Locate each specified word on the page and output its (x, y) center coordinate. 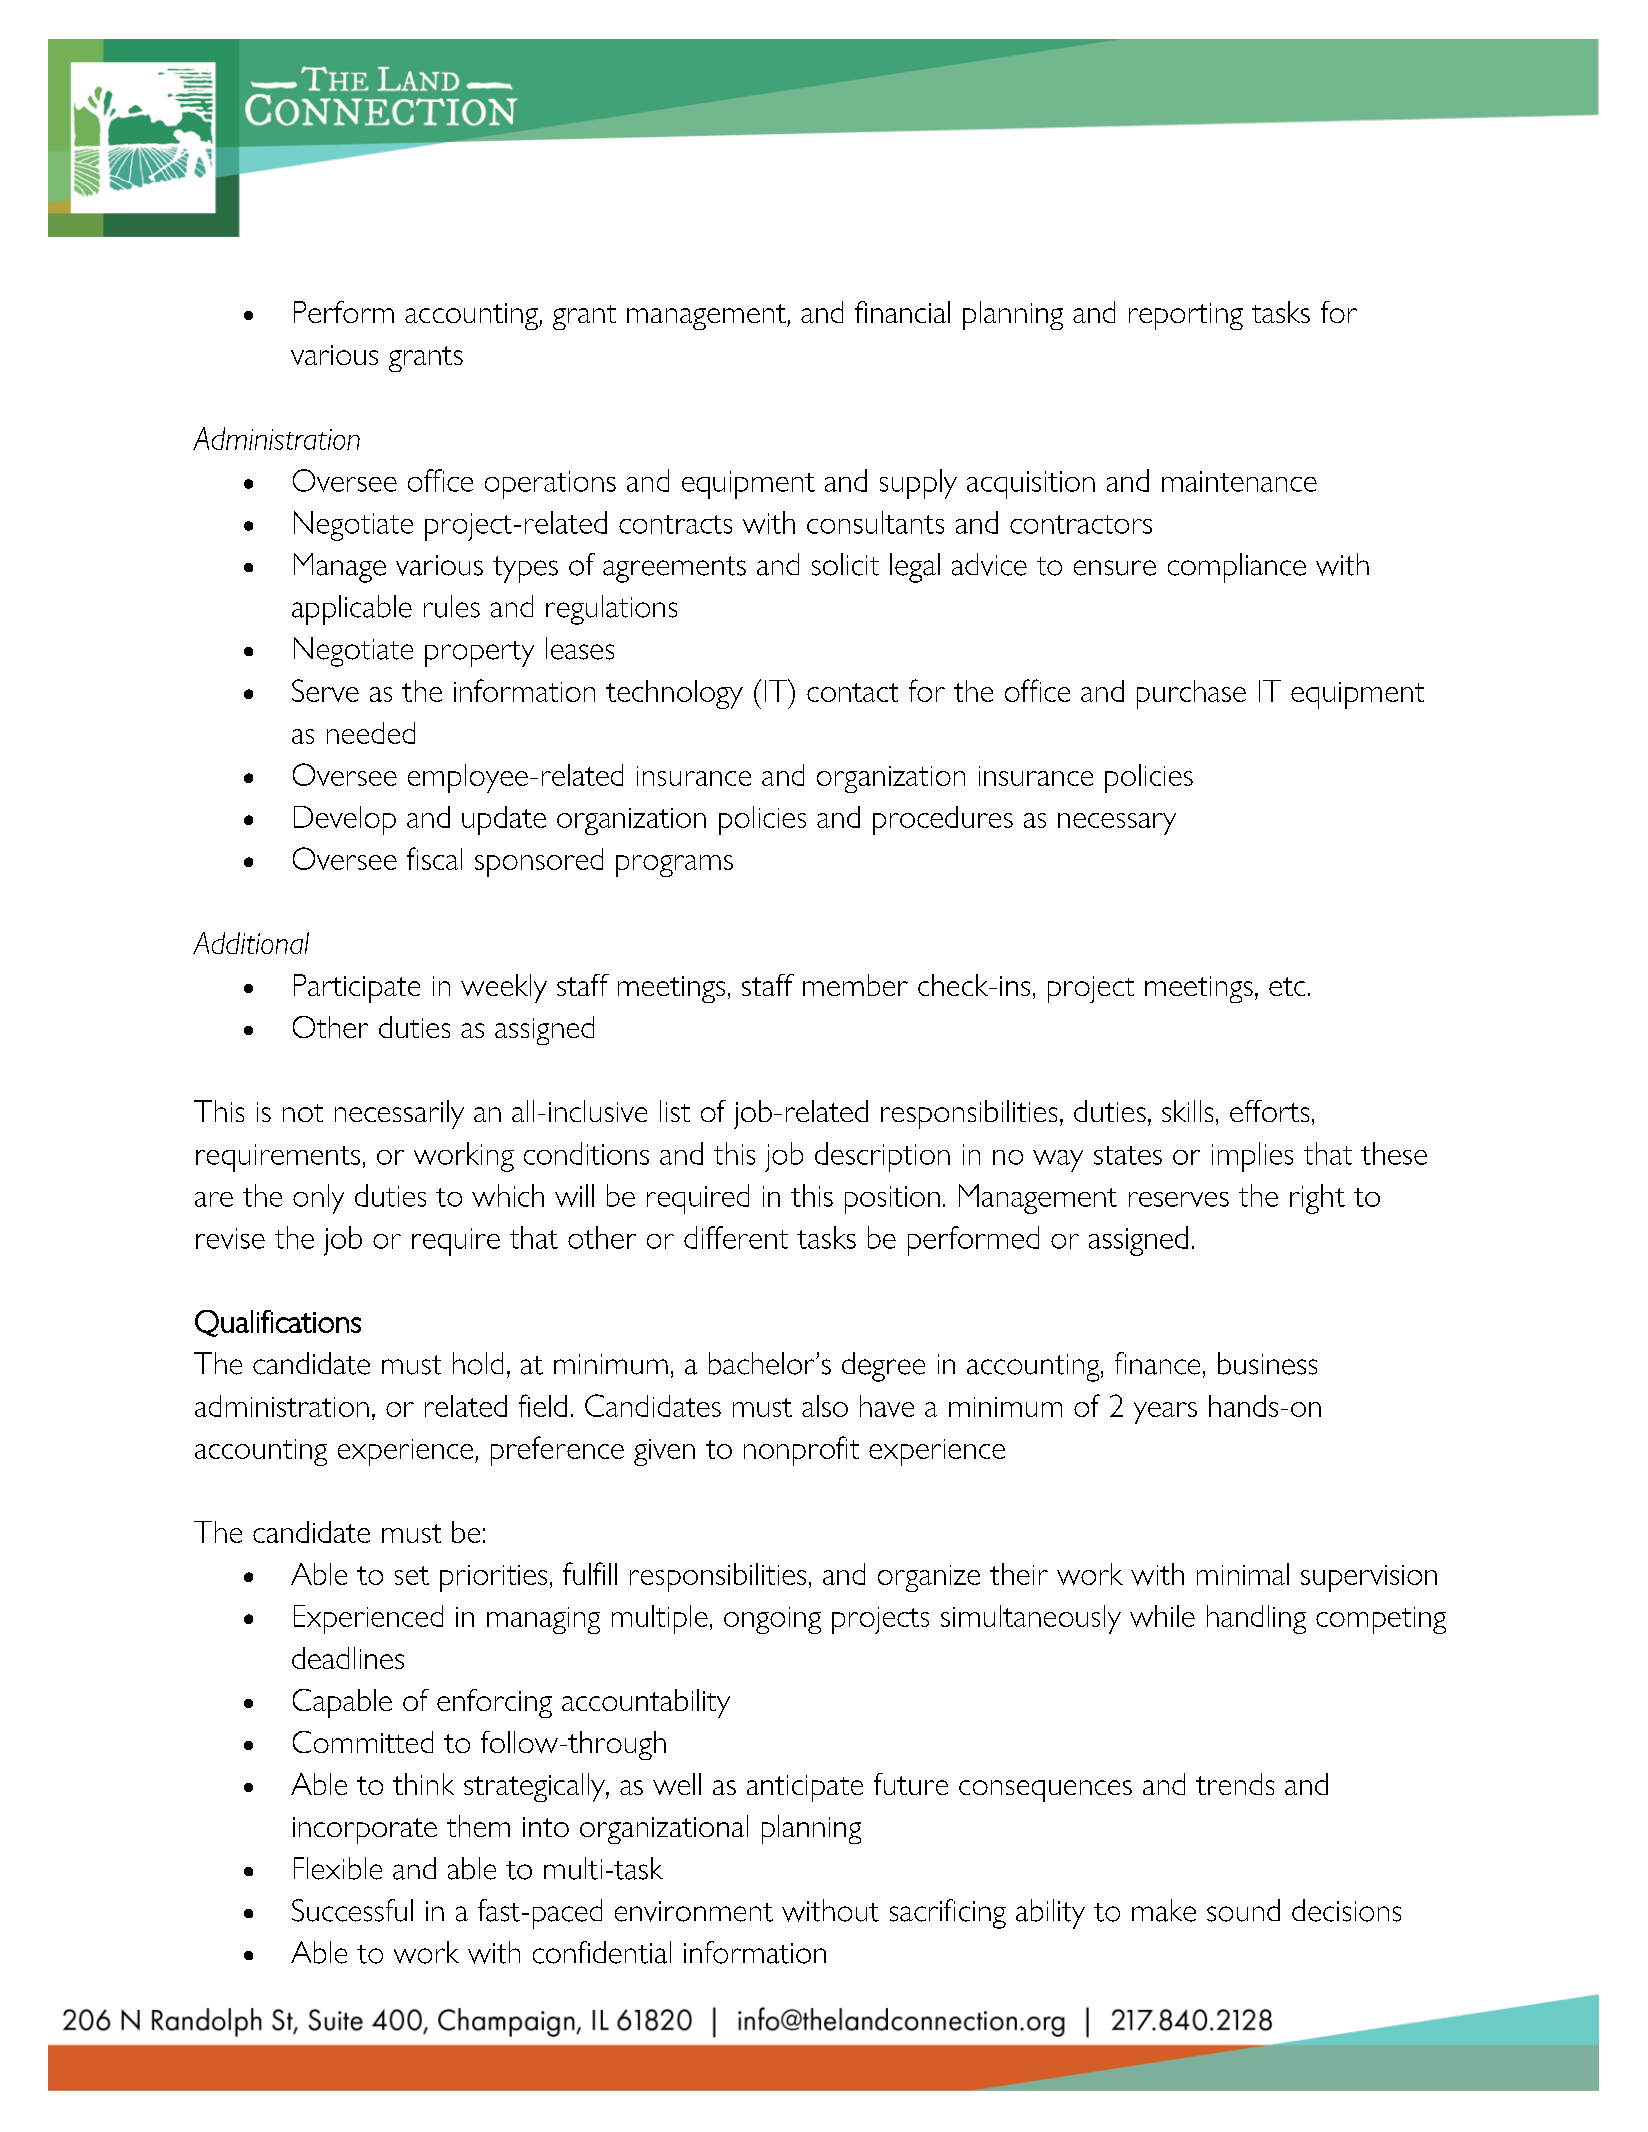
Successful (352, 1910)
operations (550, 485)
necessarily (399, 1114)
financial (902, 312)
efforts (1269, 1111)
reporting (1186, 316)
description (882, 1157)
